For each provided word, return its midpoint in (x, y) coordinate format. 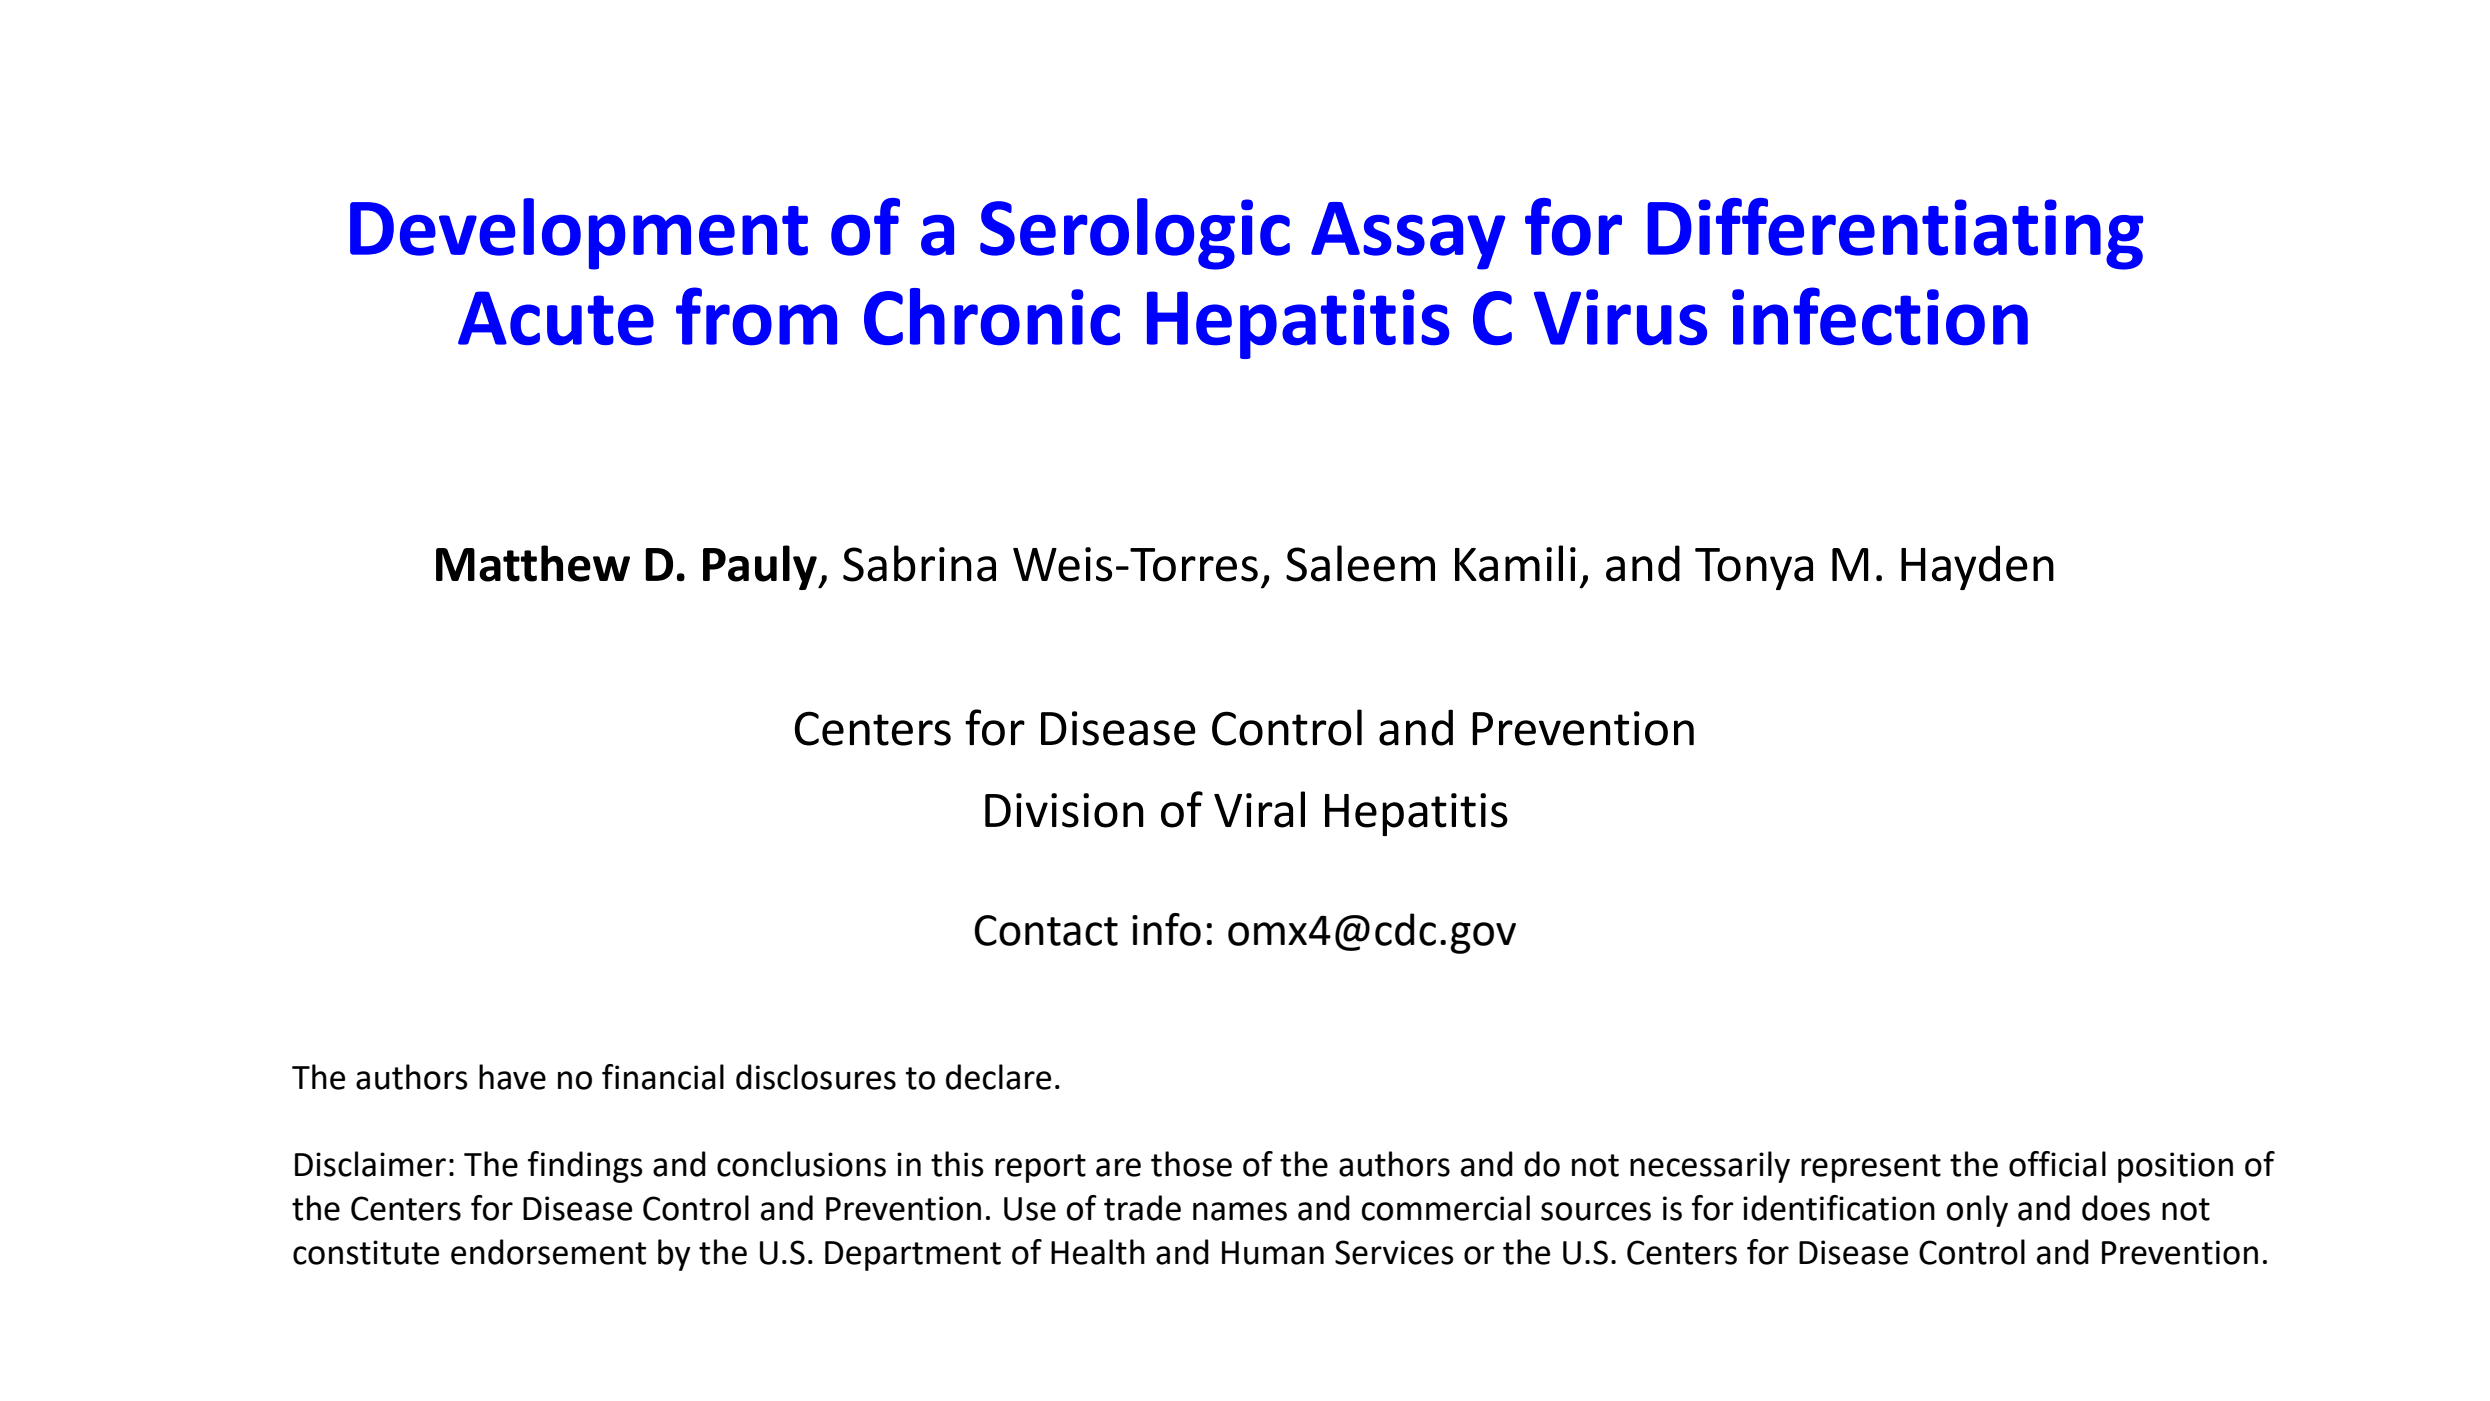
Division (1064, 810)
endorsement (548, 1252)
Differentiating (1895, 234)
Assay (1408, 236)
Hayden (1977, 567)
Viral (1259, 809)
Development (579, 234)
